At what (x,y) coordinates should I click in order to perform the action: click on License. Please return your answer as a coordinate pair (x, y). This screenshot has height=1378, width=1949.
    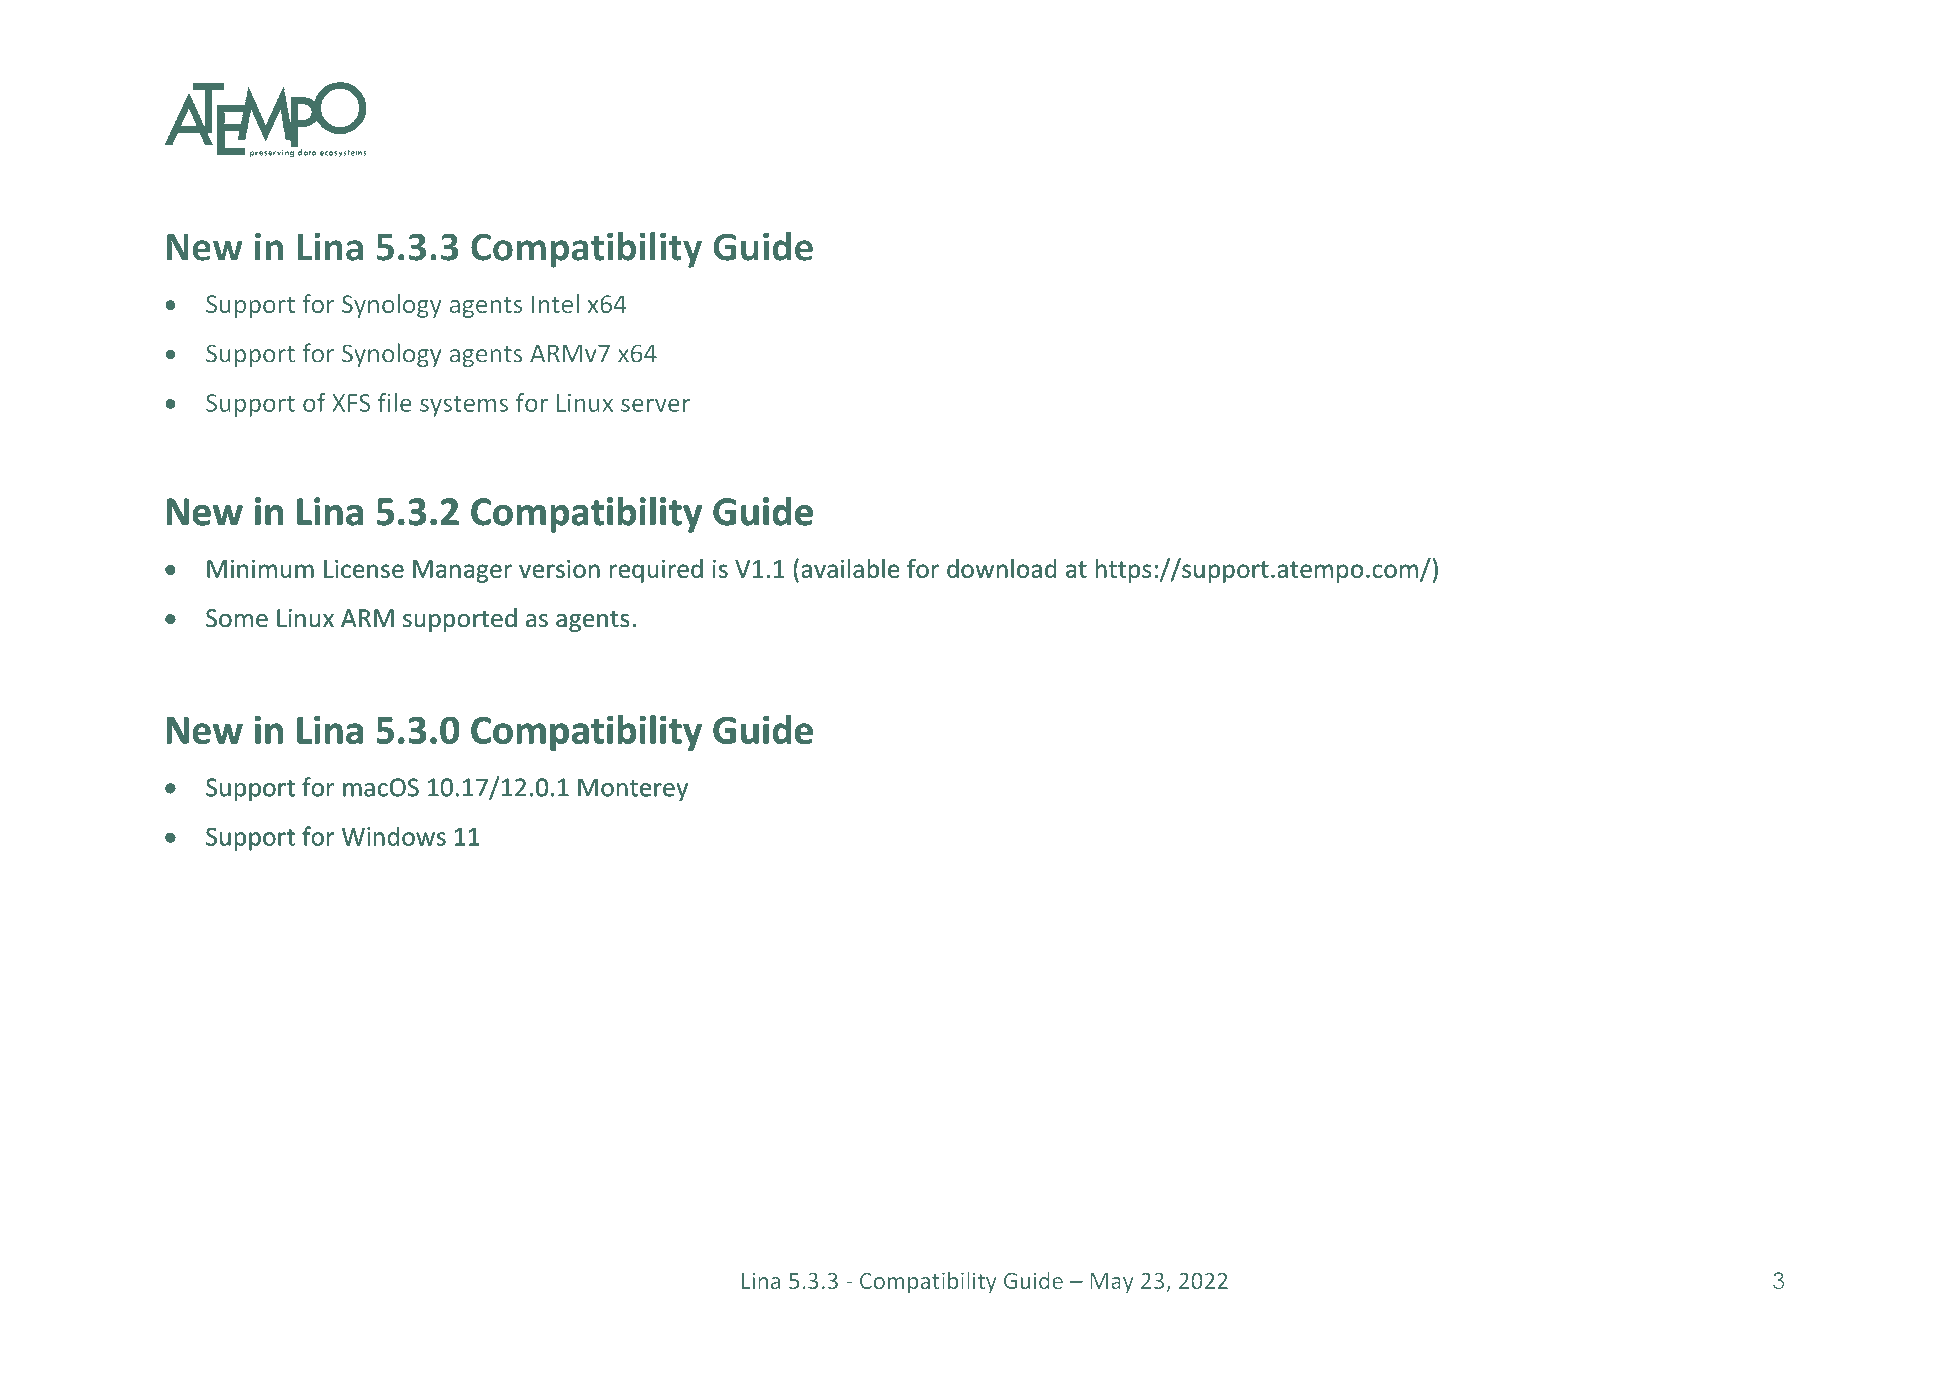
    Looking at the image, I should click on (364, 569).
